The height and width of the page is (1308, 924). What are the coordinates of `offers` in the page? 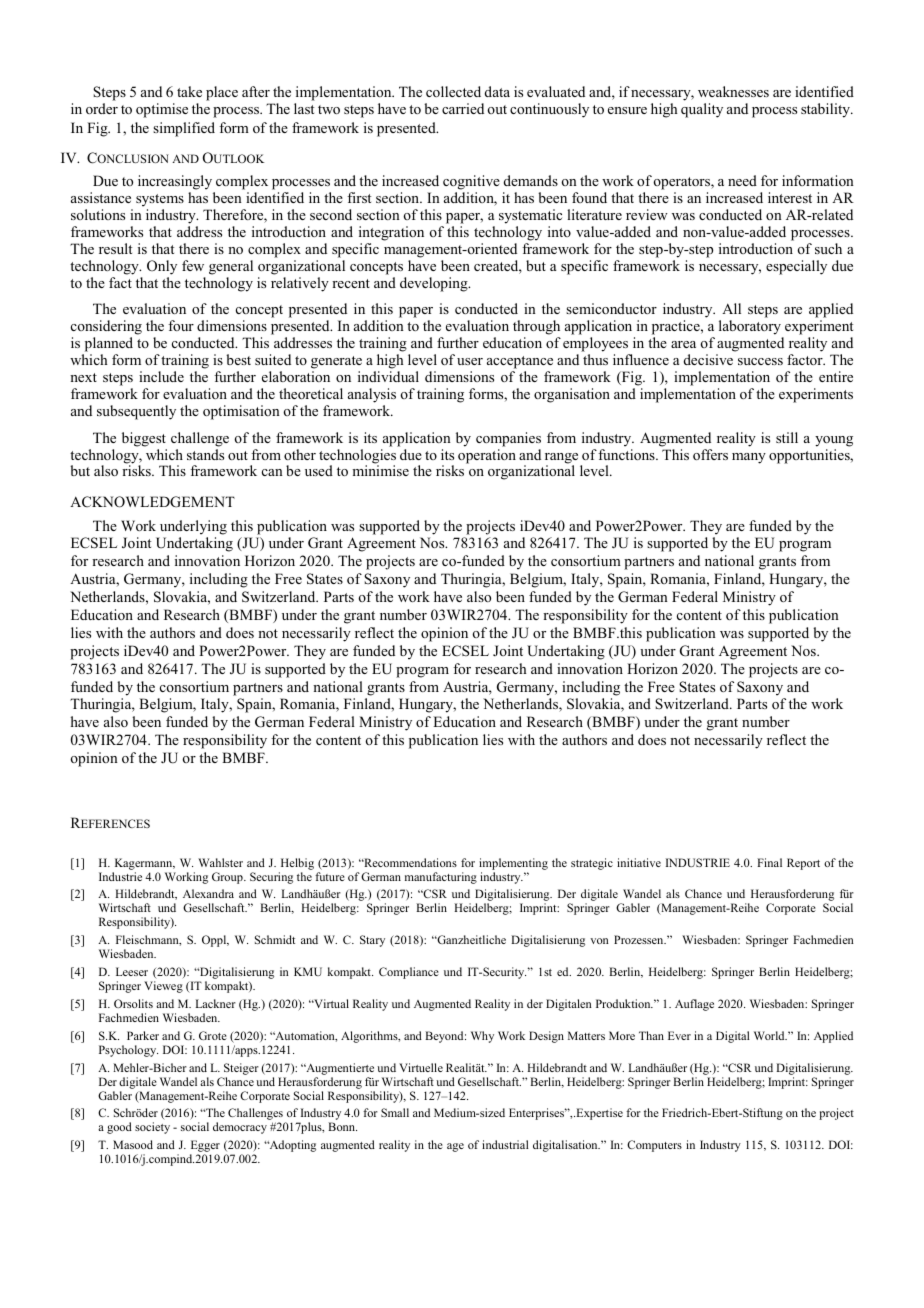 It's located at (710, 454).
